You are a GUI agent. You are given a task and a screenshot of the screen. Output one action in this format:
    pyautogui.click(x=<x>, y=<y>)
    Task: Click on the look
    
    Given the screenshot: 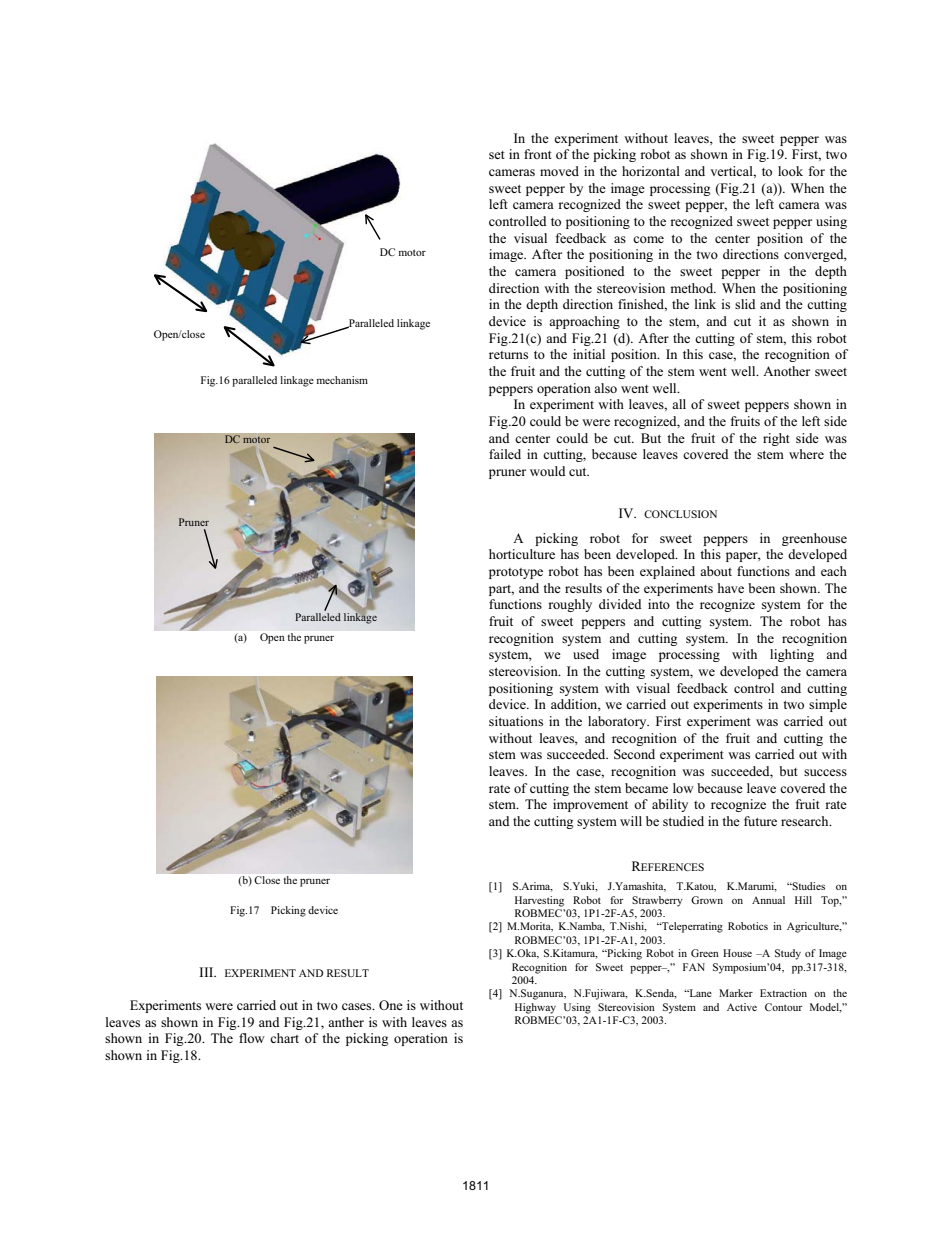 What is the action you would take?
    pyautogui.click(x=790, y=171)
